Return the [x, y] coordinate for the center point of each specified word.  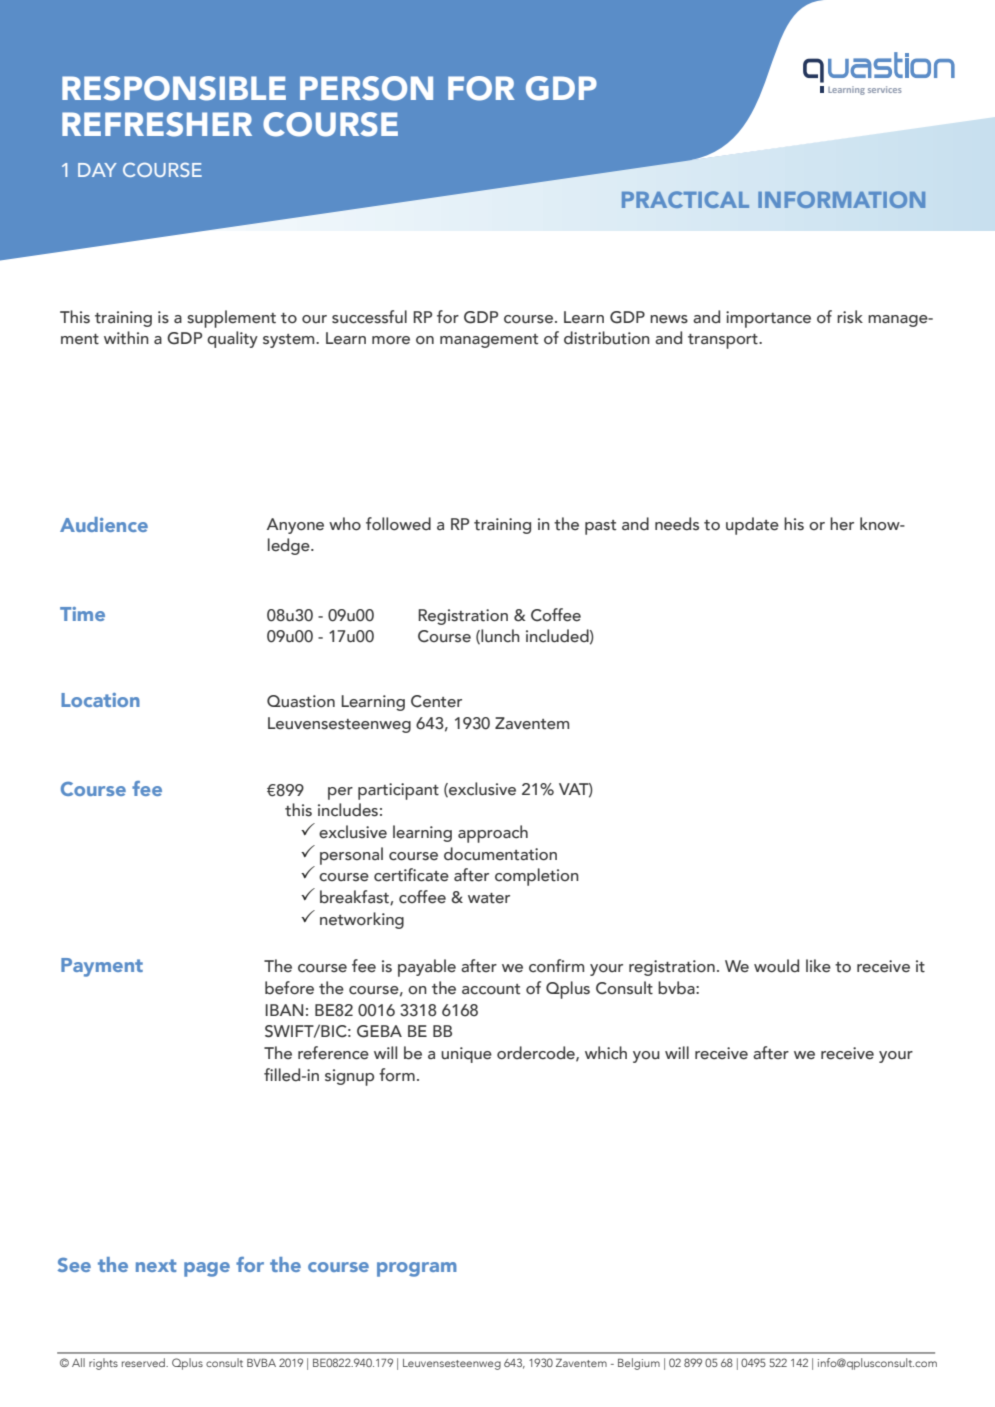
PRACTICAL [685, 199]
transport [724, 341]
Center [436, 701]
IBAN [284, 1010]
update [752, 526]
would [776, 966]
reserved [144, 1362]
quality [232, 339]
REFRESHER [157, 124]
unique [466, 1055]
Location [100, 700]
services [885, 89]
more [391, 340]
